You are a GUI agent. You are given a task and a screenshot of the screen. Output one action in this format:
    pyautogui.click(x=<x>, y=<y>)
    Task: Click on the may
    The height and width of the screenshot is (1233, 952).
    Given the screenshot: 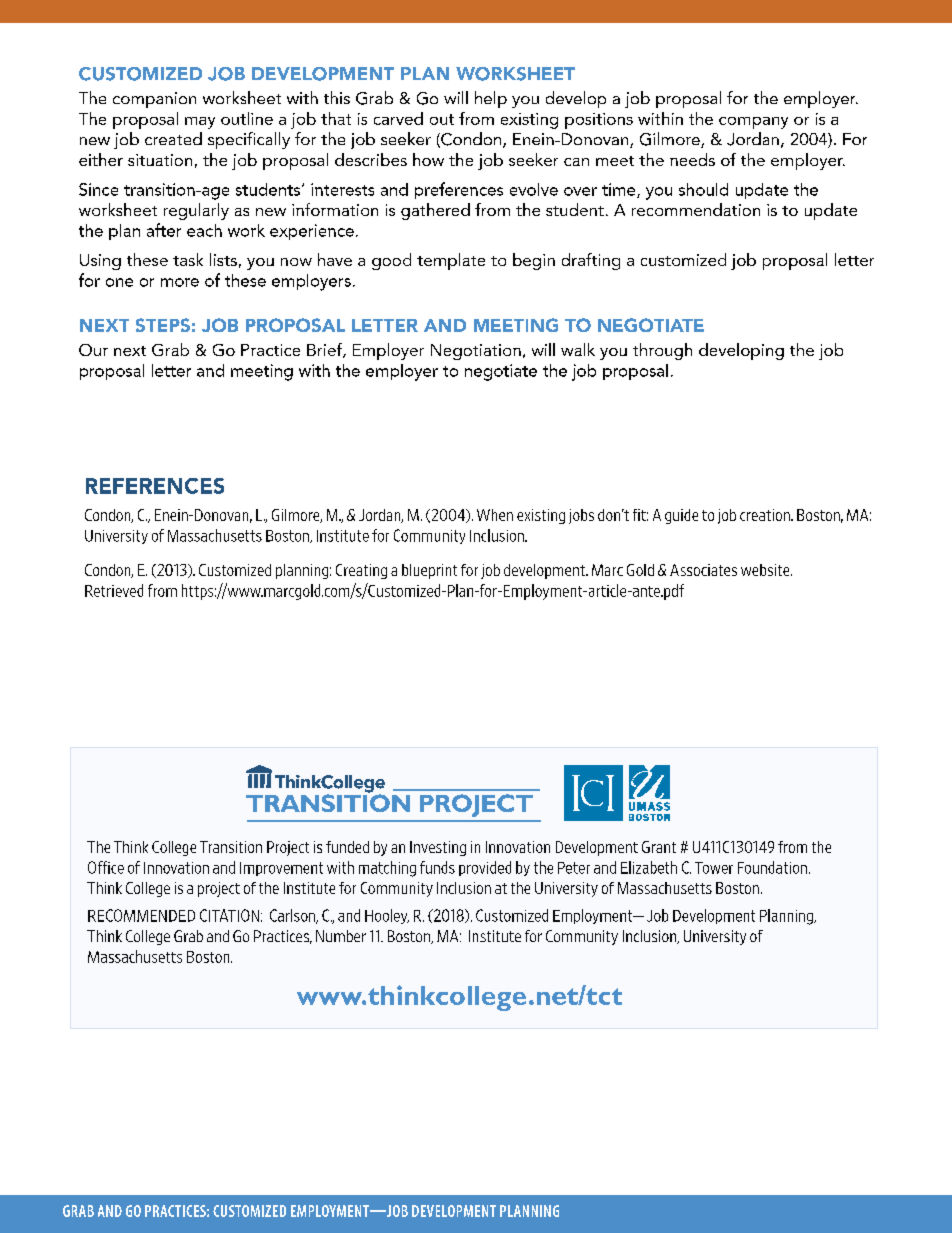 What is the action you would take?
    pyautogui.click(x=200, y=123)
